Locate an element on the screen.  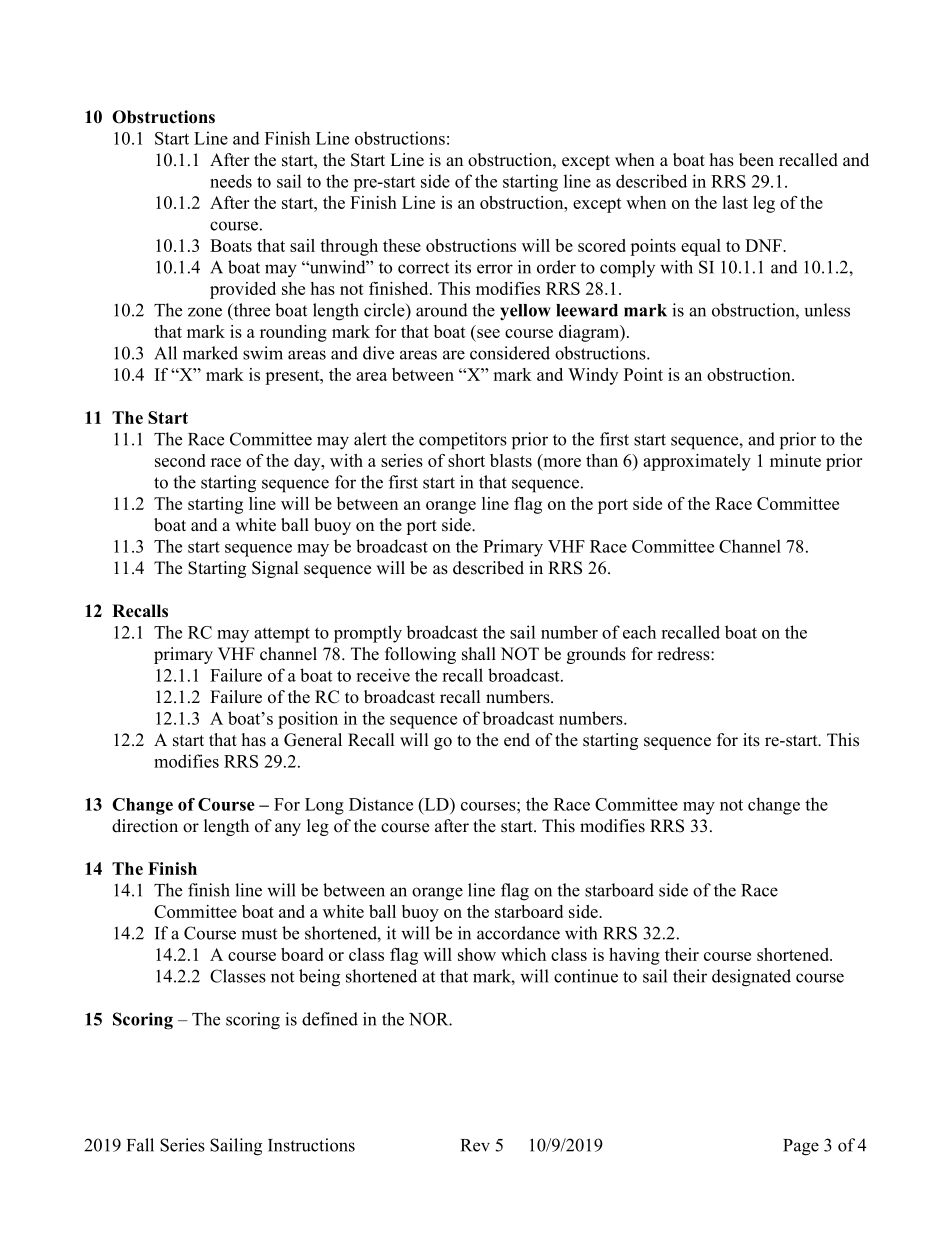
show is located at coordinates (477, 954).
